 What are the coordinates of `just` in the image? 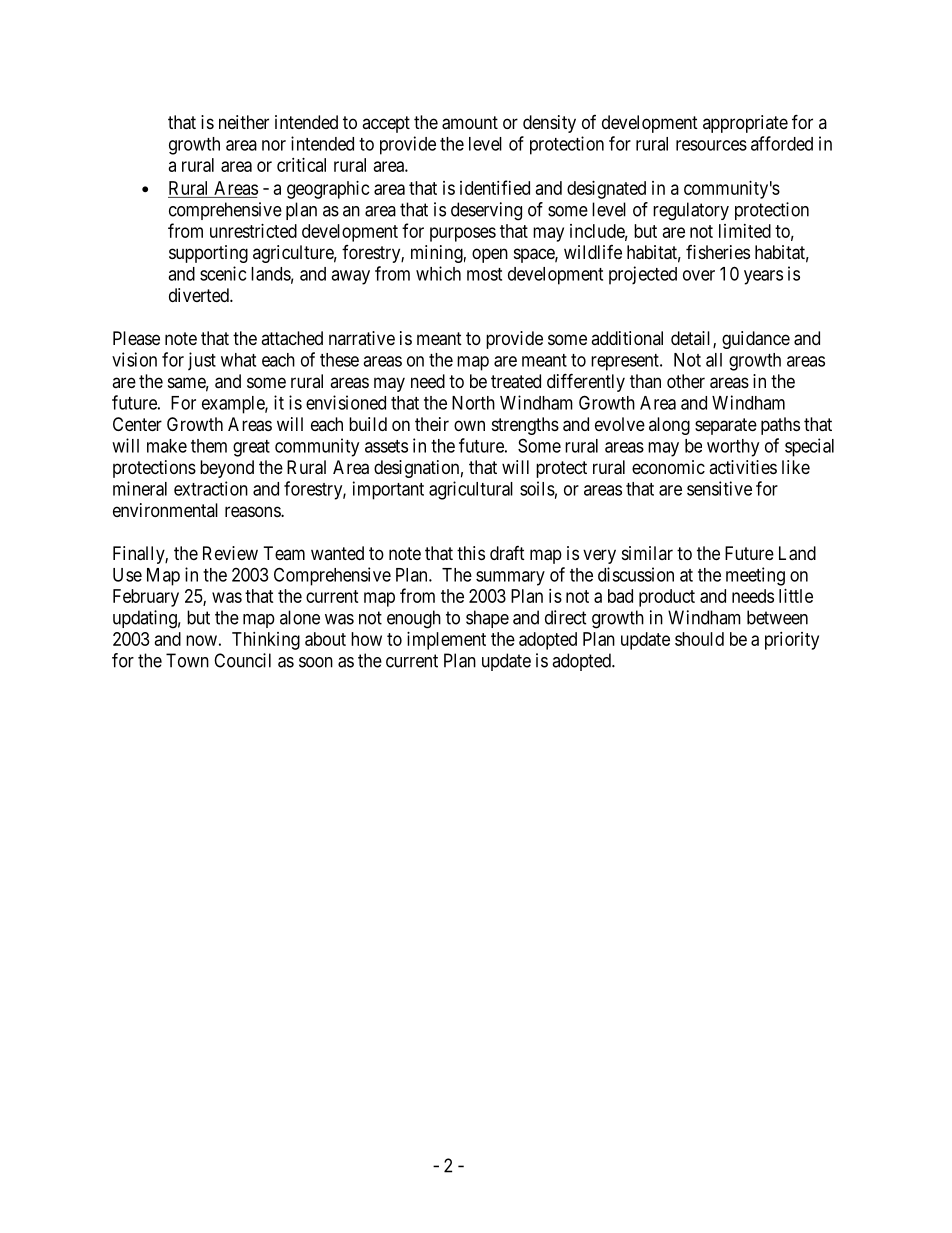 It's located at (202, 361).
